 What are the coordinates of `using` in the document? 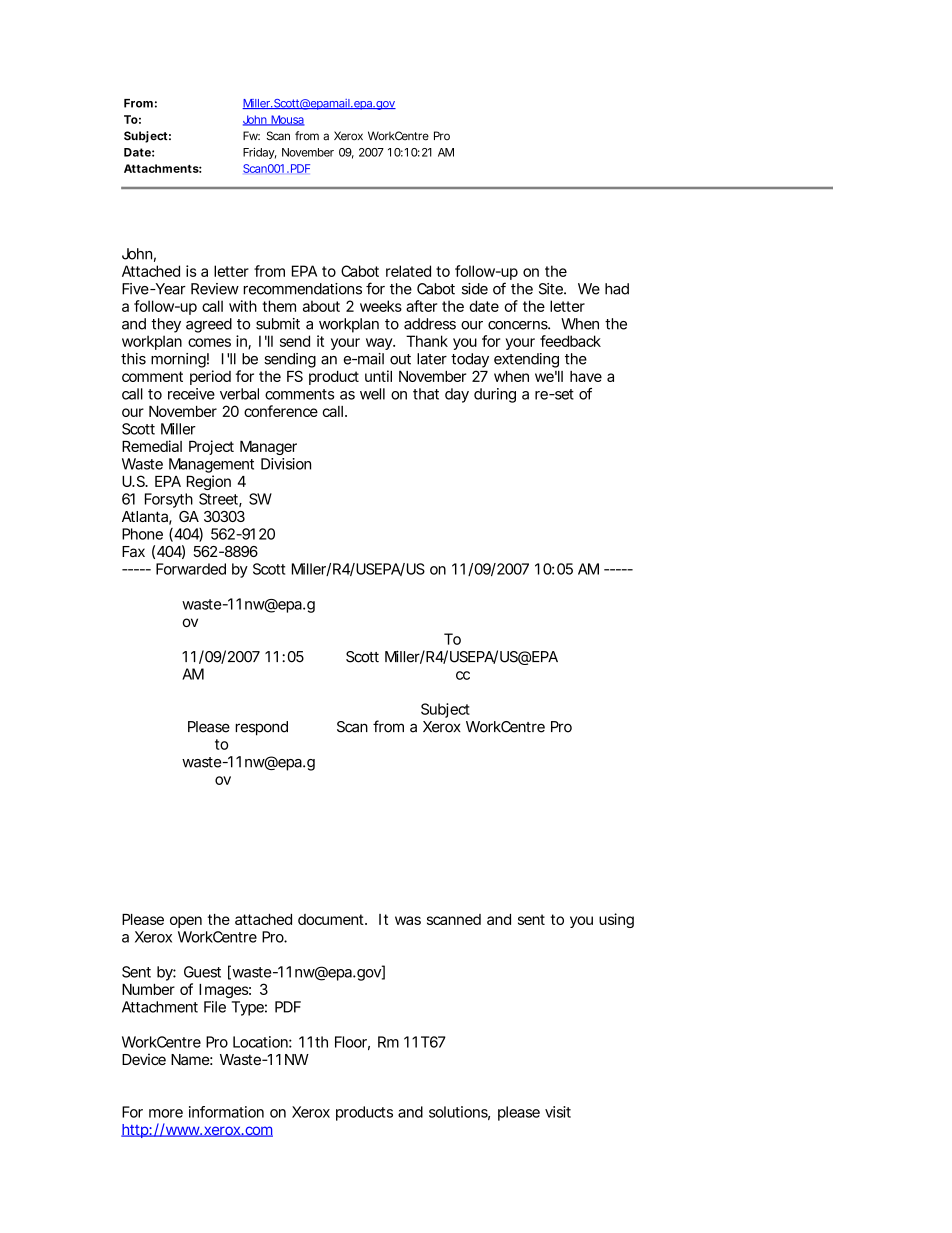 It's located at (616, 920).
